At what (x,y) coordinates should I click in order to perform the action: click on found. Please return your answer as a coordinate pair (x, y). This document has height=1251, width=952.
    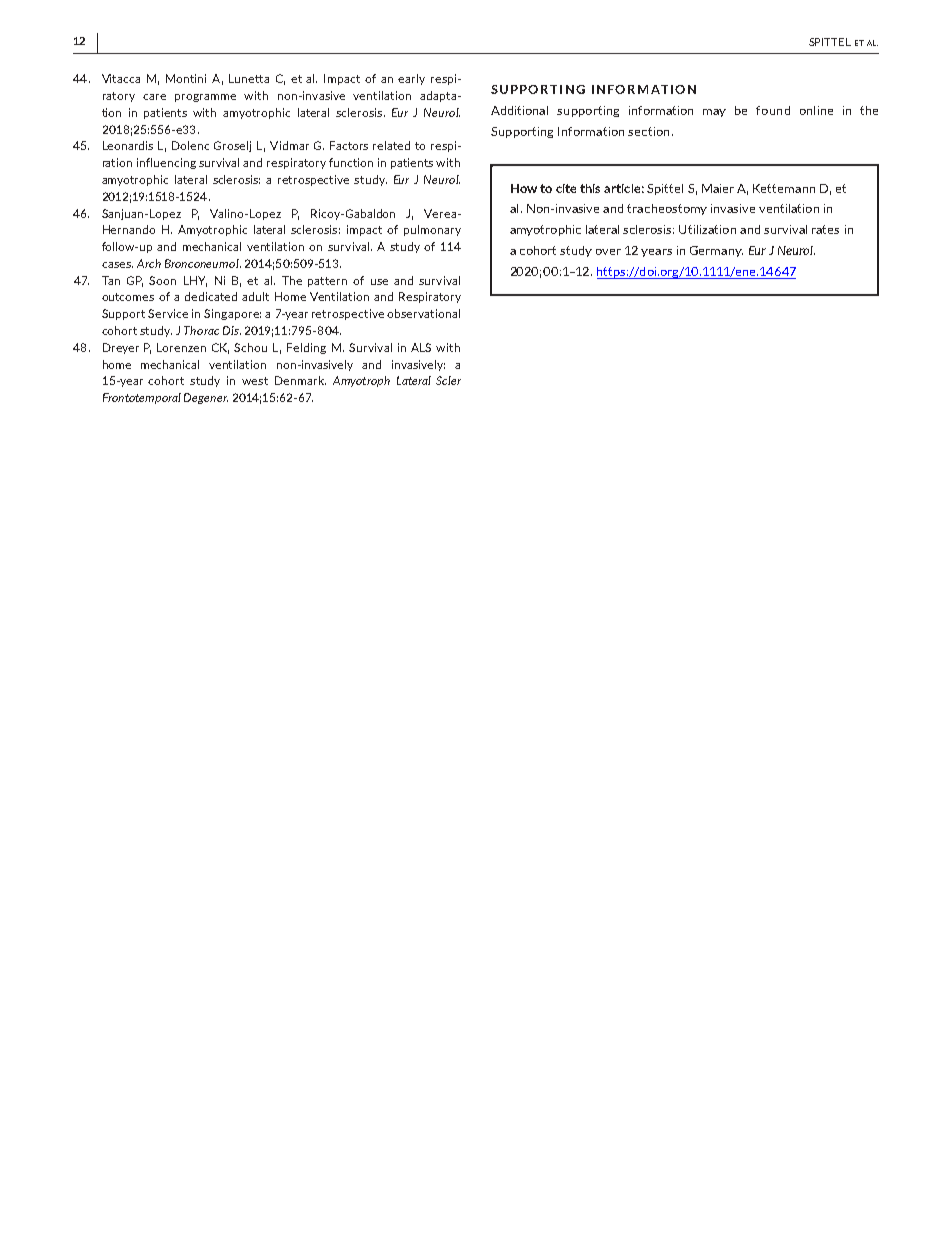
    Looking at the image, I should click on (773, 110).
